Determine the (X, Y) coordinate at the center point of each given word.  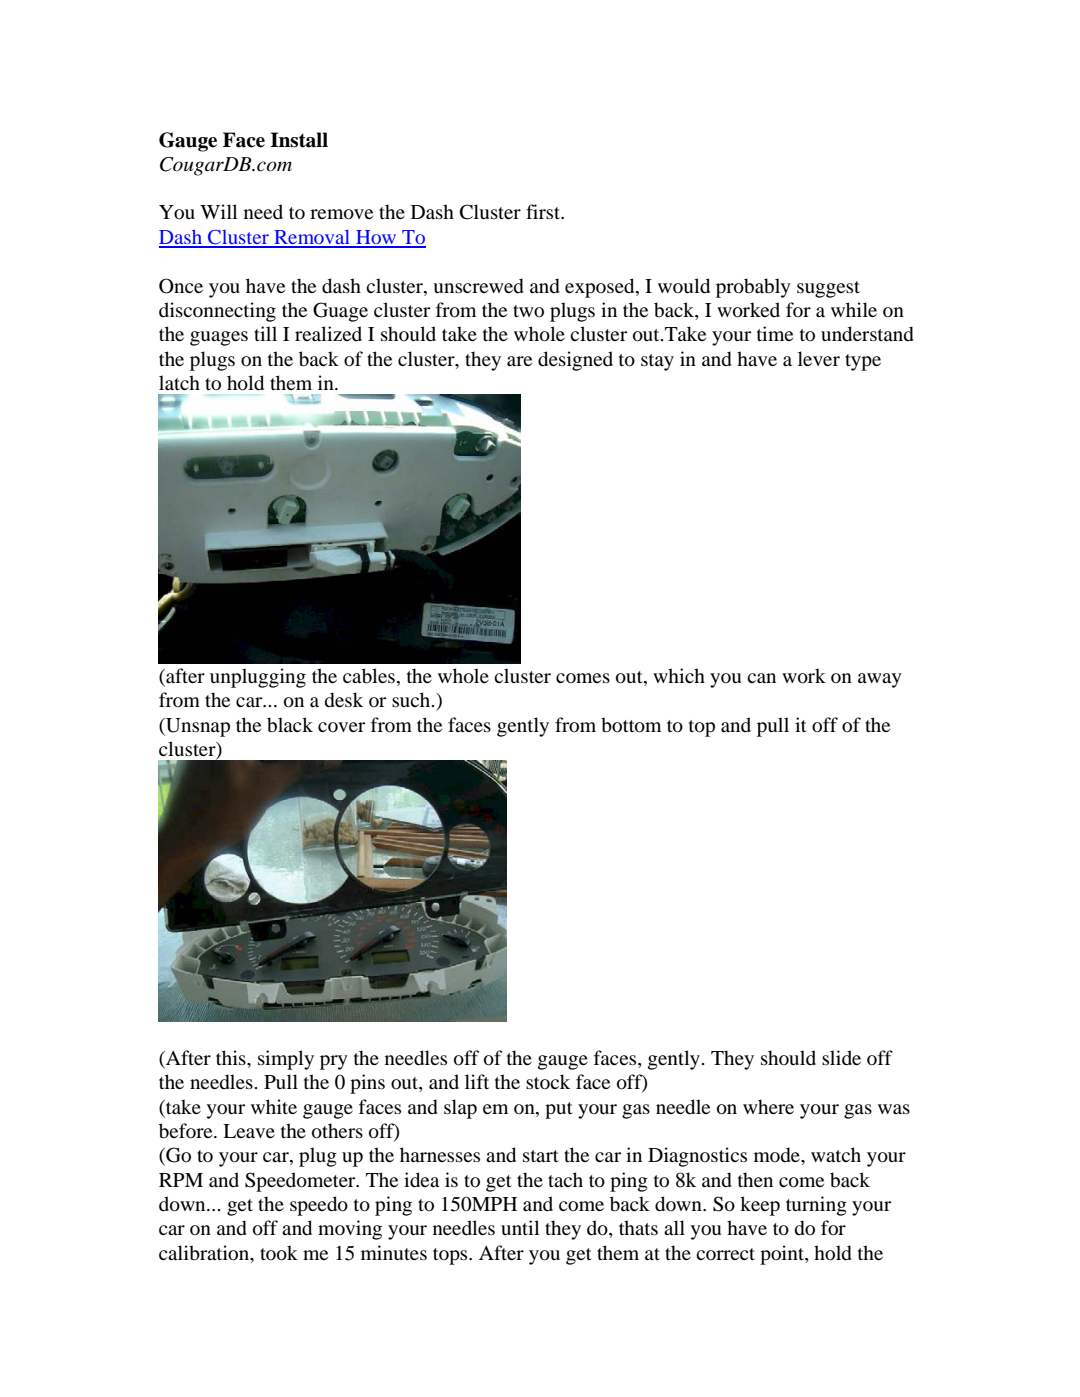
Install (299, 140)
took (279, 1253)
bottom (631, 725)
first (544, 211)
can (761, 678)
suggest (828, 289)
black (290, 725)
